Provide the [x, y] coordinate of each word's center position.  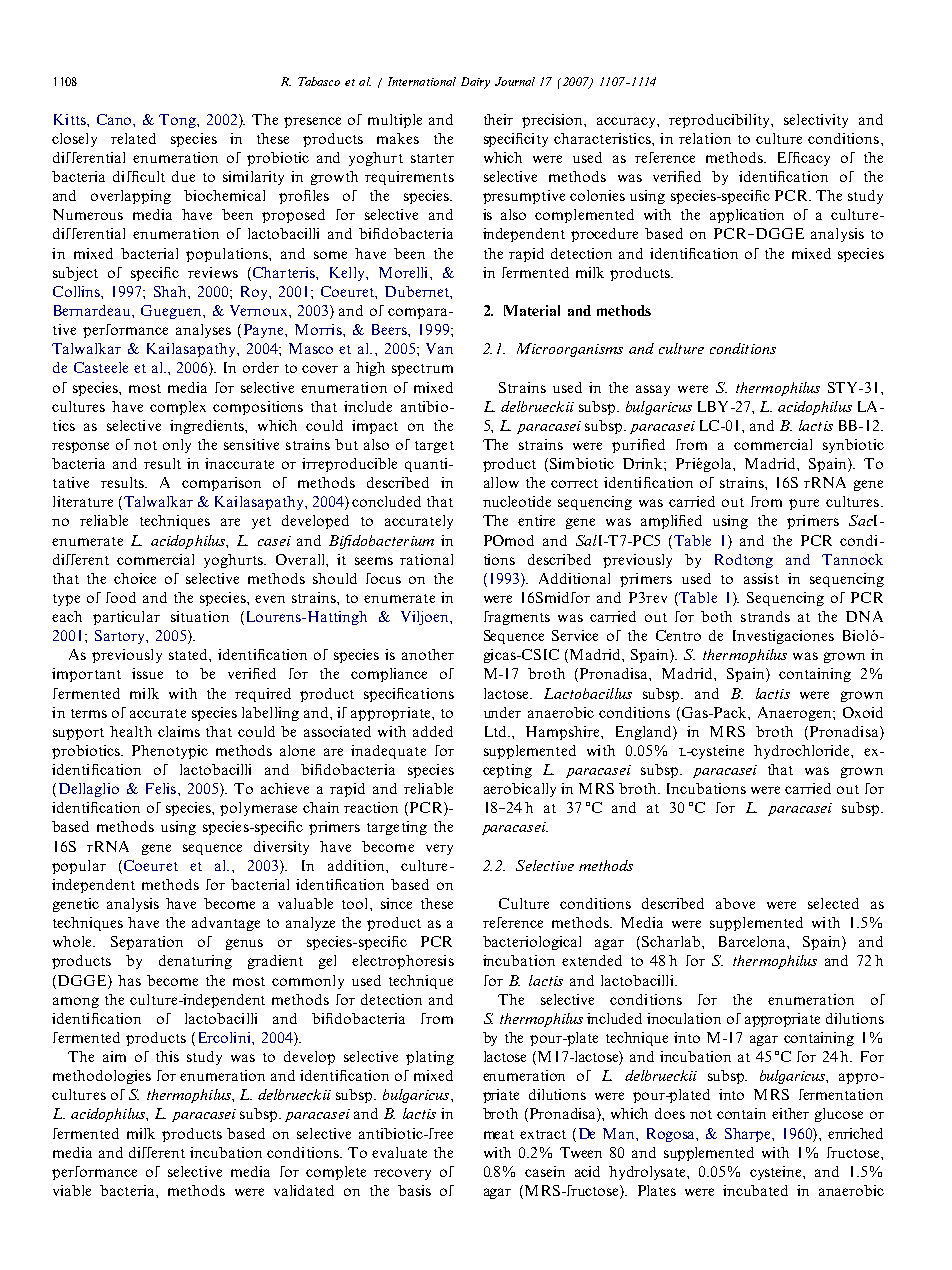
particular [126, 618]
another [428, 654]
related [133, 138]
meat [499, 1134]
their [498, 119]
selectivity [816, 121]
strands [765, 616]
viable [72, 1190]
